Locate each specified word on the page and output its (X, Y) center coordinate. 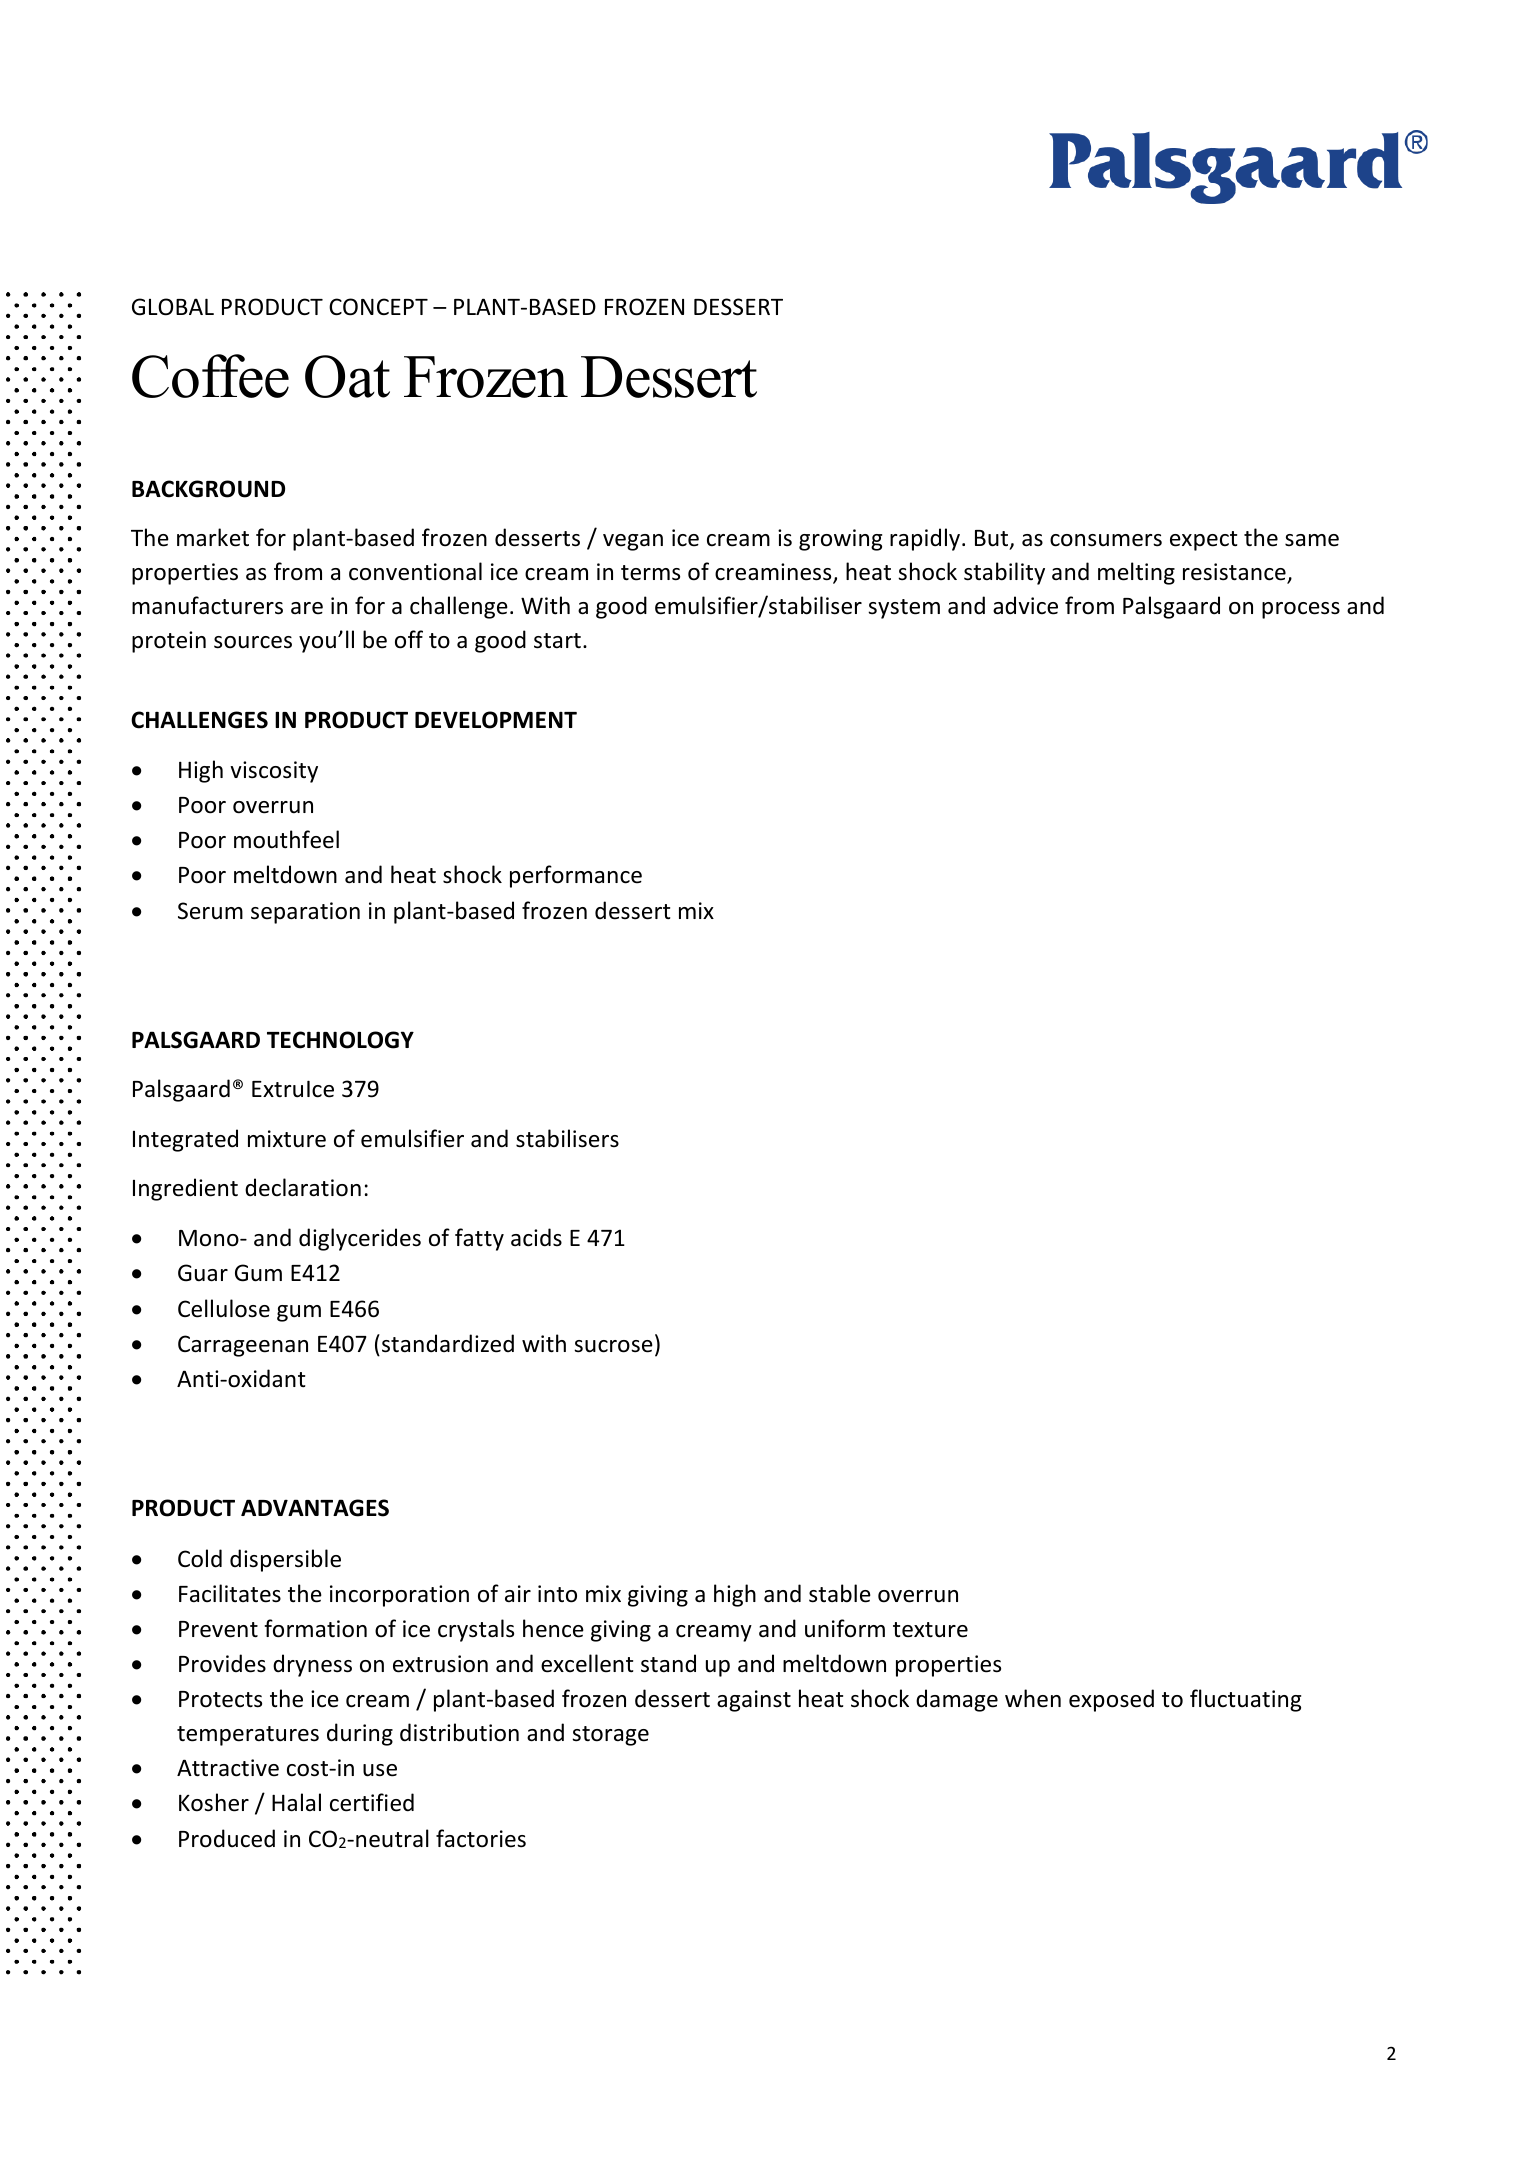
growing (840, 540)
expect (1203, 541)
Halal (296, 1802)
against (754, 1701)
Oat (347, 376)
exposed (1111, 1700)
